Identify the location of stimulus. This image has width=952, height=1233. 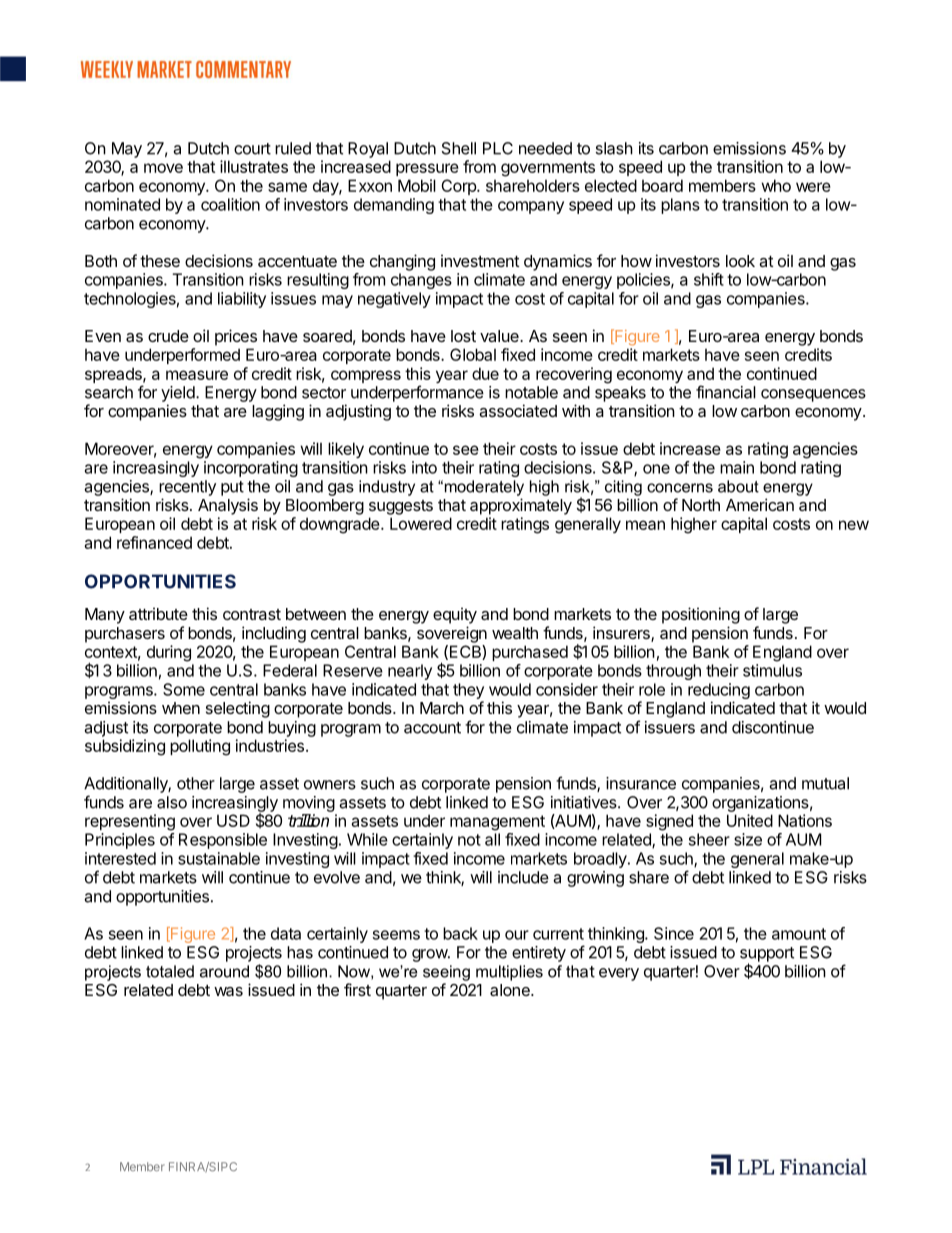
(772, 670).
